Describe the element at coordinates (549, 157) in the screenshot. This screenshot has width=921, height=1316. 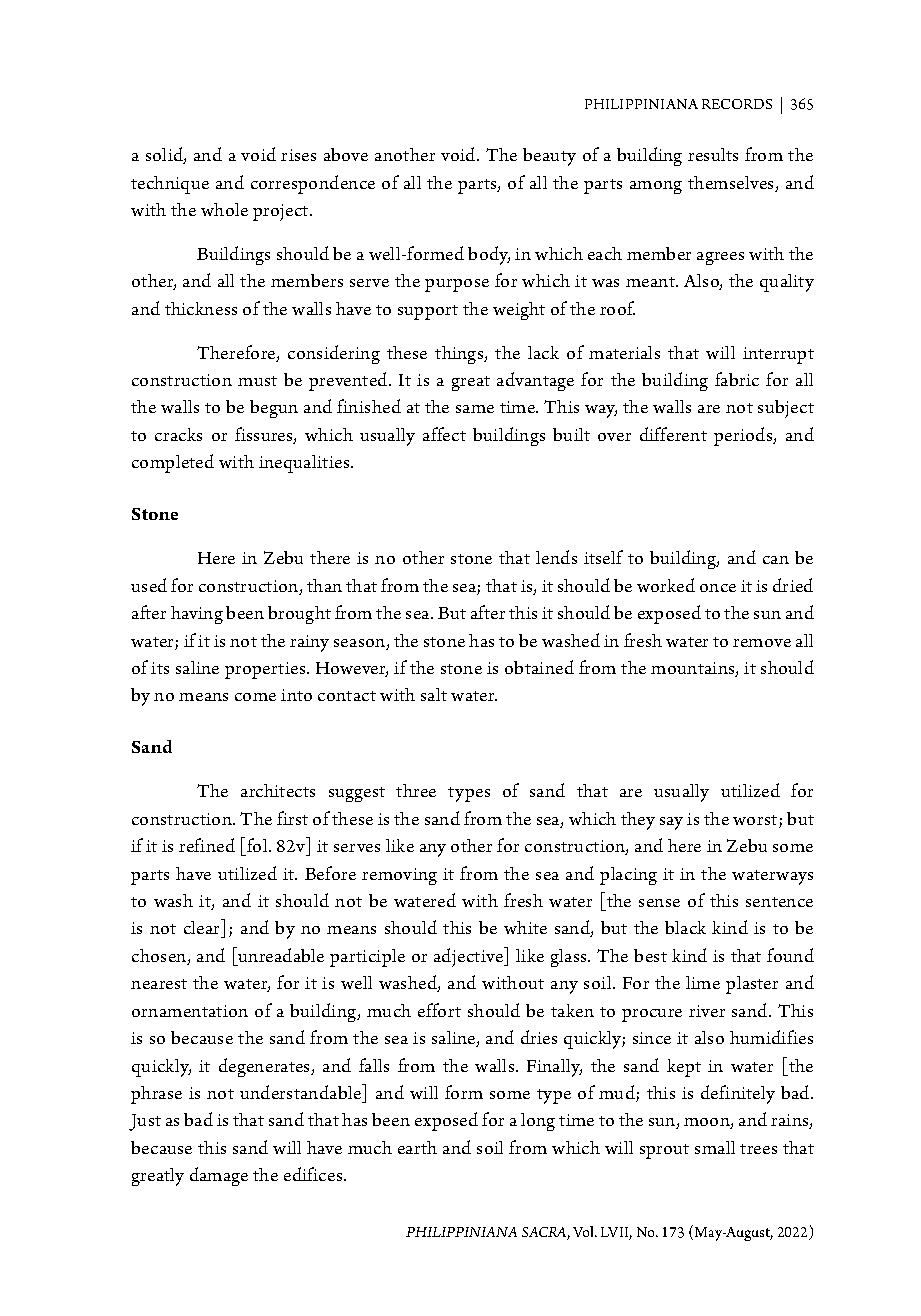
I see `beauty` at that location.
